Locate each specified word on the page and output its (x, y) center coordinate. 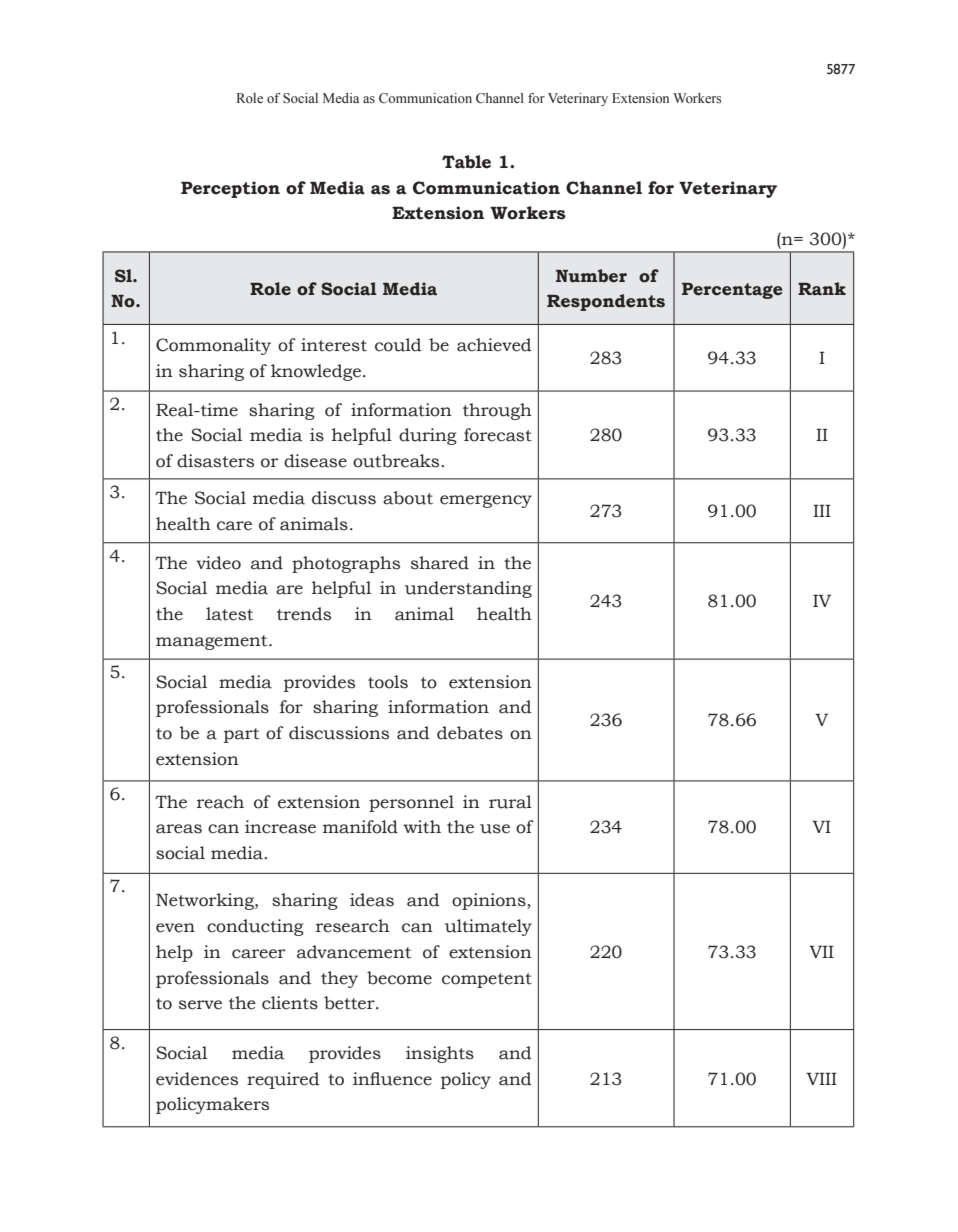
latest (229, 614)
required (283, 1080)
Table (466, 162)
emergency (486, 501)
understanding (468, 589)
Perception (230, 189)
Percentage (732, 291)
